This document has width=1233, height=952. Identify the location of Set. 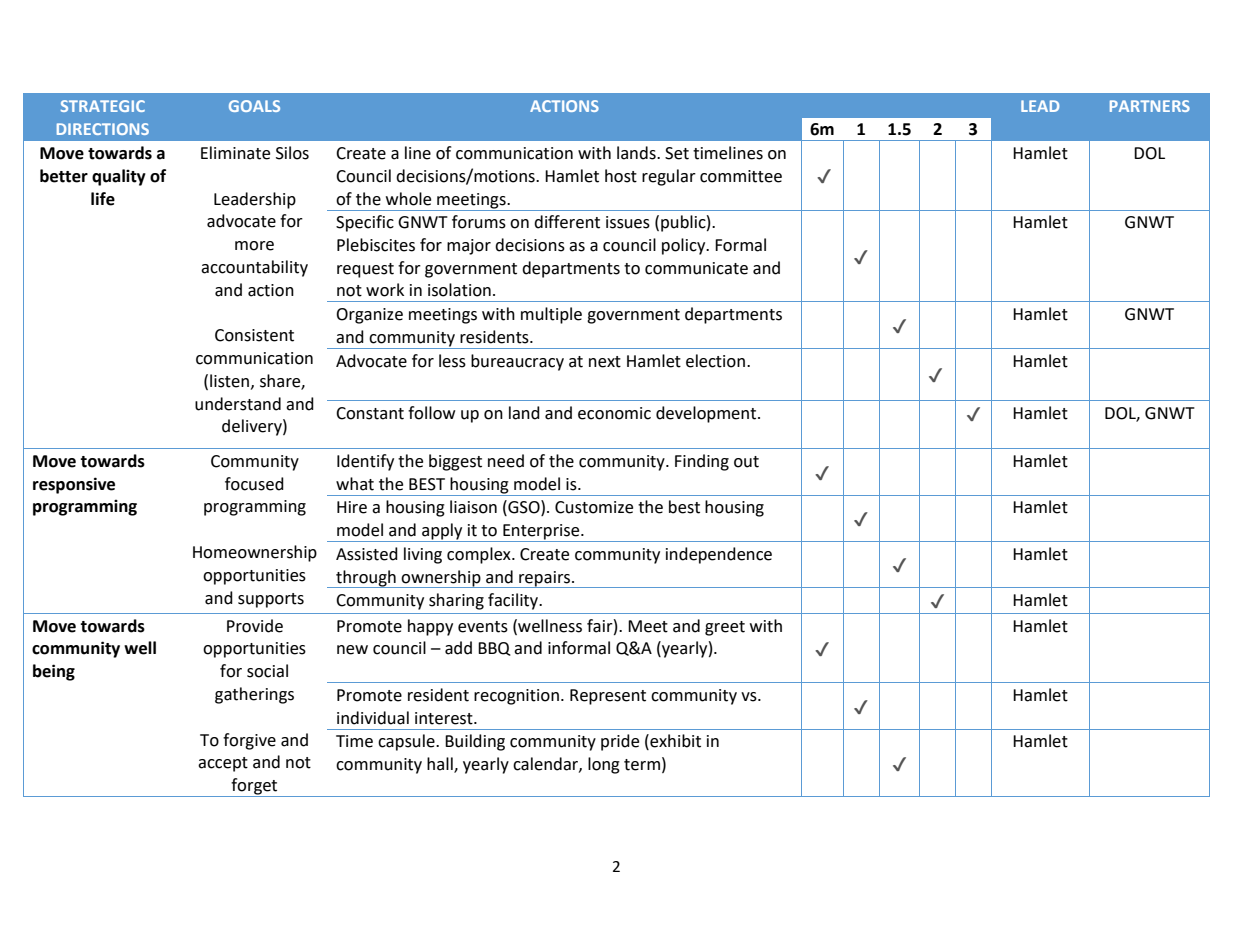
(677, 153).
